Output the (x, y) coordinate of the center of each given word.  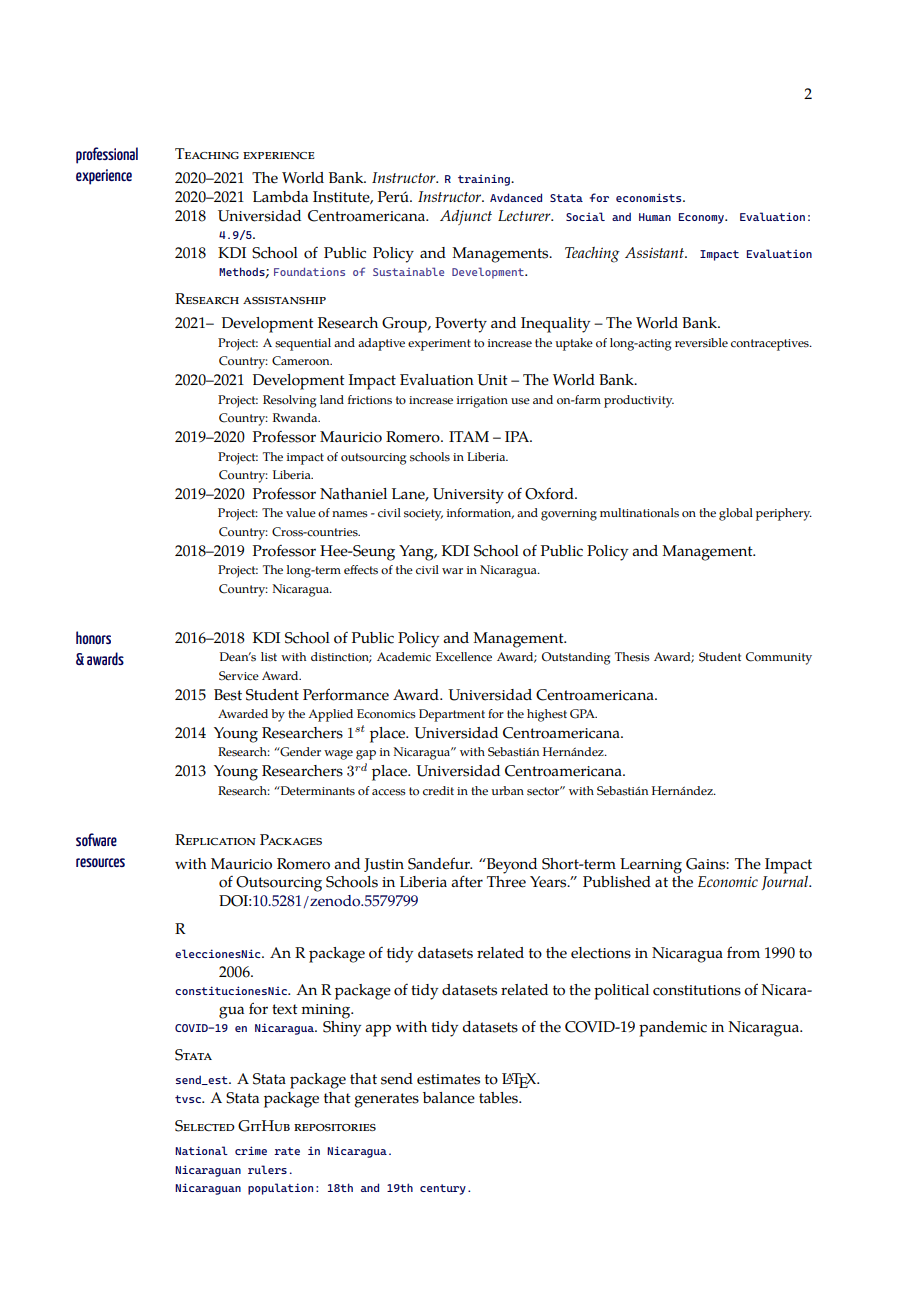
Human (655, 217)
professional (107, 155)
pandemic (673, 1029)
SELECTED (205, 1126)
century (443, 1189)
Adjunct (466, 217)
